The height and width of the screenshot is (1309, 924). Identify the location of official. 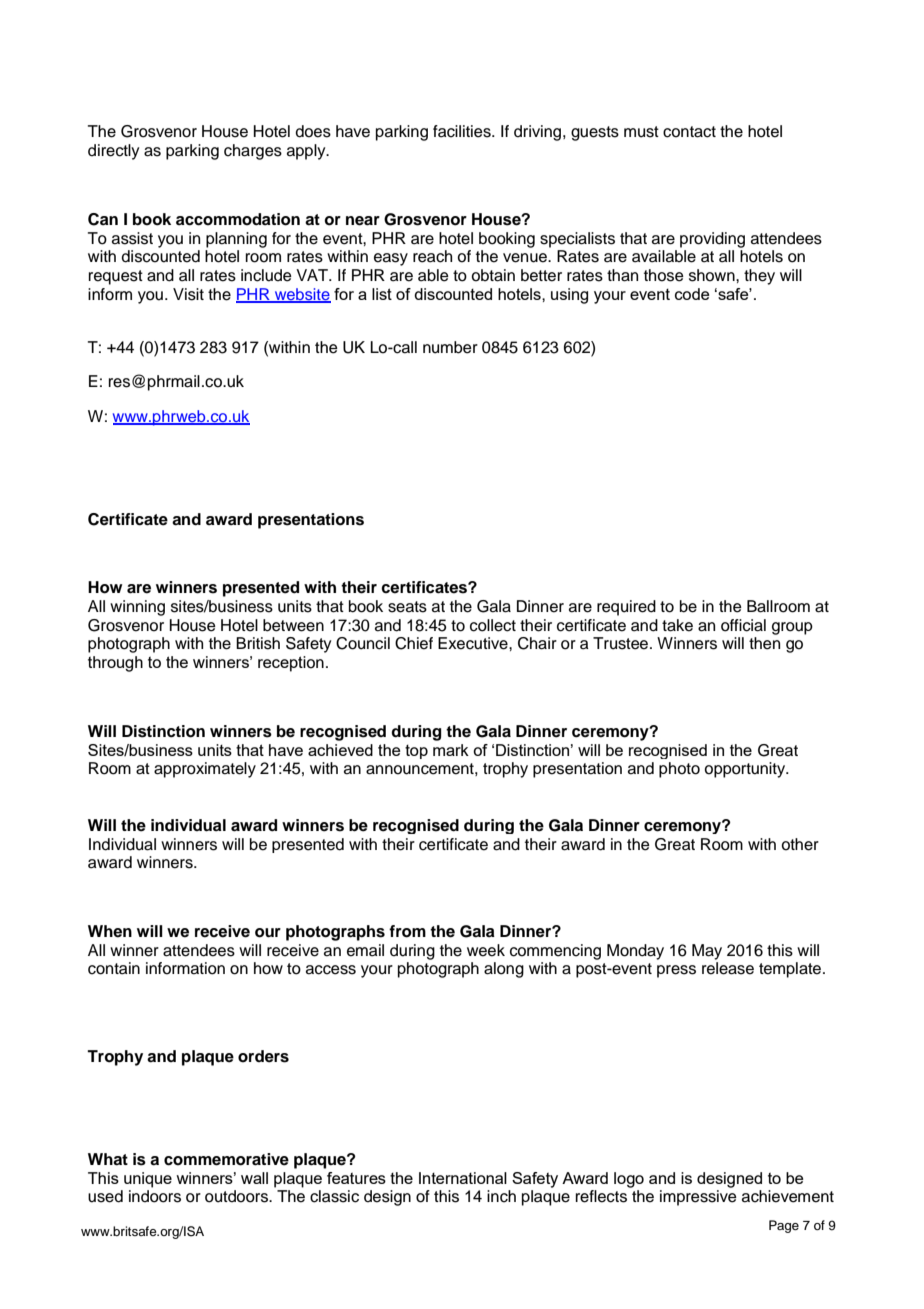
(743, 625).
